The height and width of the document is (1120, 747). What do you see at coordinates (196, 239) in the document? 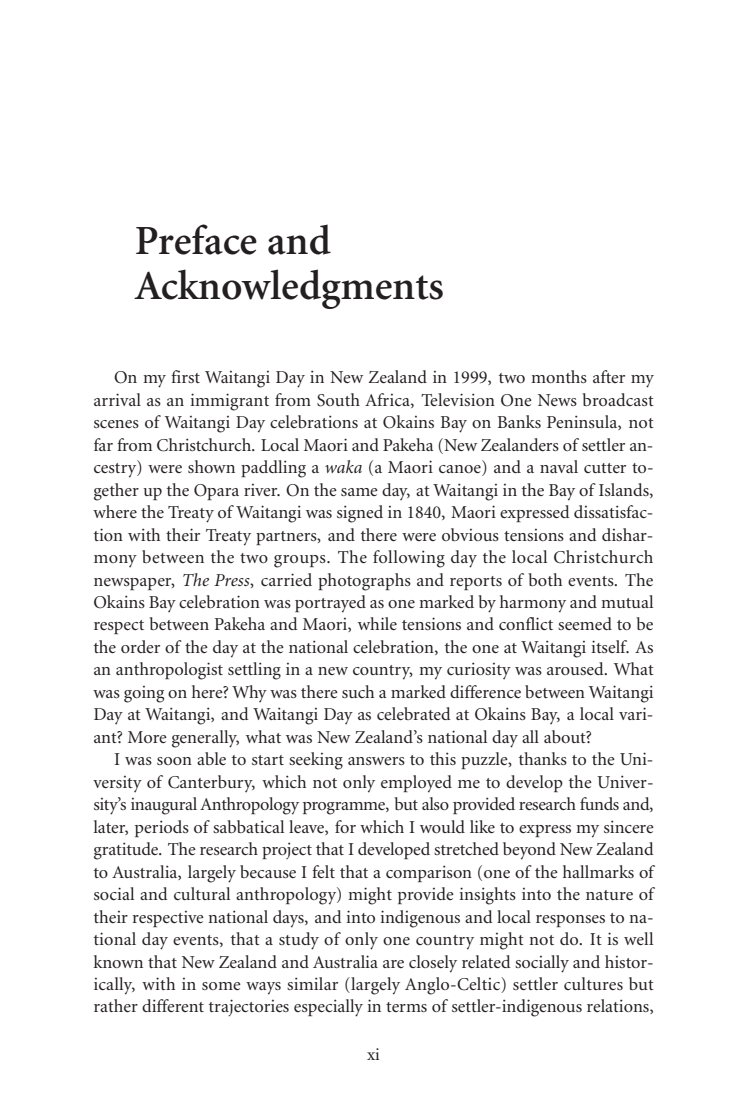
I see `Preface` at bounding box center [196, 239].
